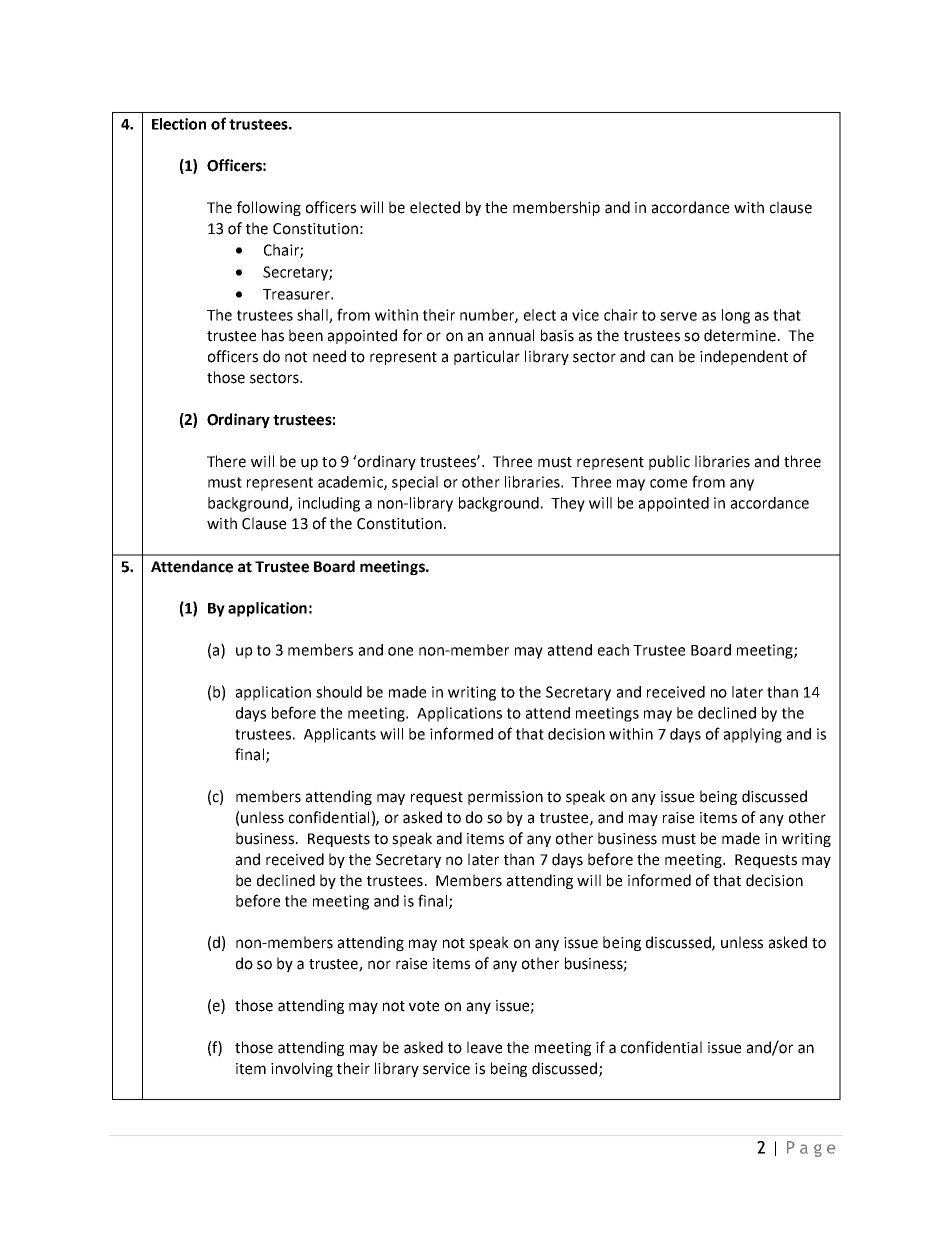 This document has height=1233, width=952. Describe the element at coordinates (668, 483) in the document. I see `come` at that location.
